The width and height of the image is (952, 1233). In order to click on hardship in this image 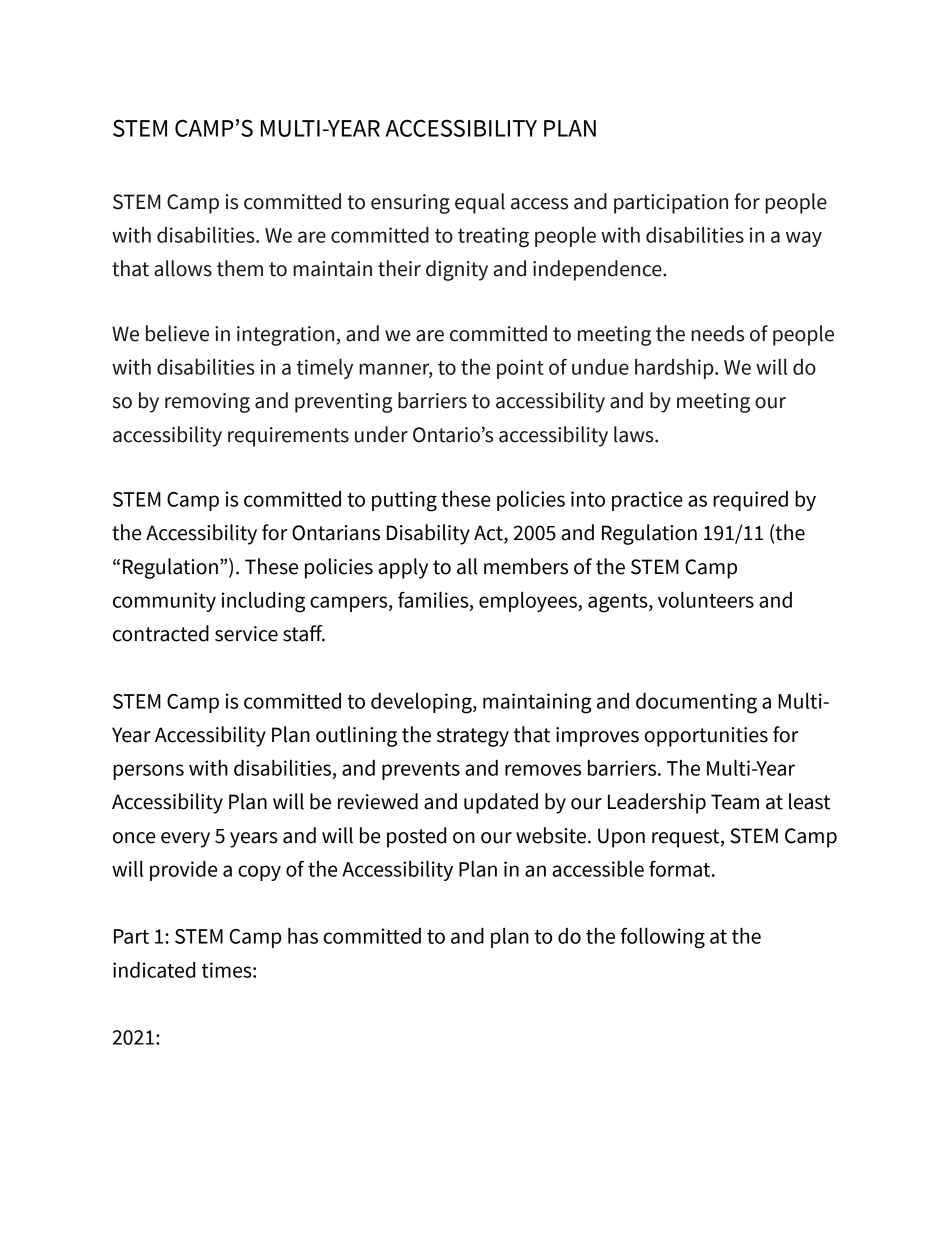, I will do `click(675, 369)`.
